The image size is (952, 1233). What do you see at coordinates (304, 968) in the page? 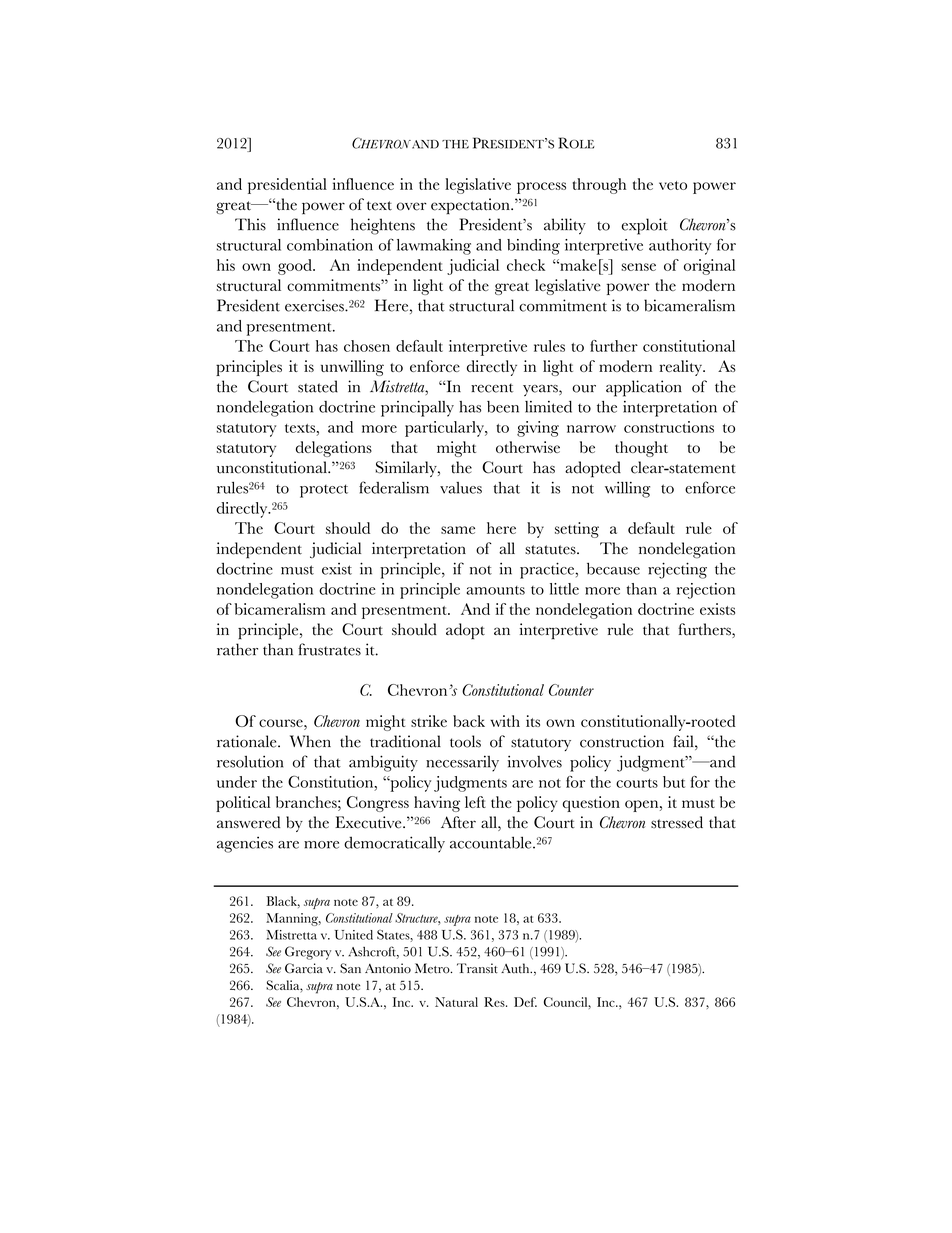
I see `Garcia` at bounding box center [304, 968].
